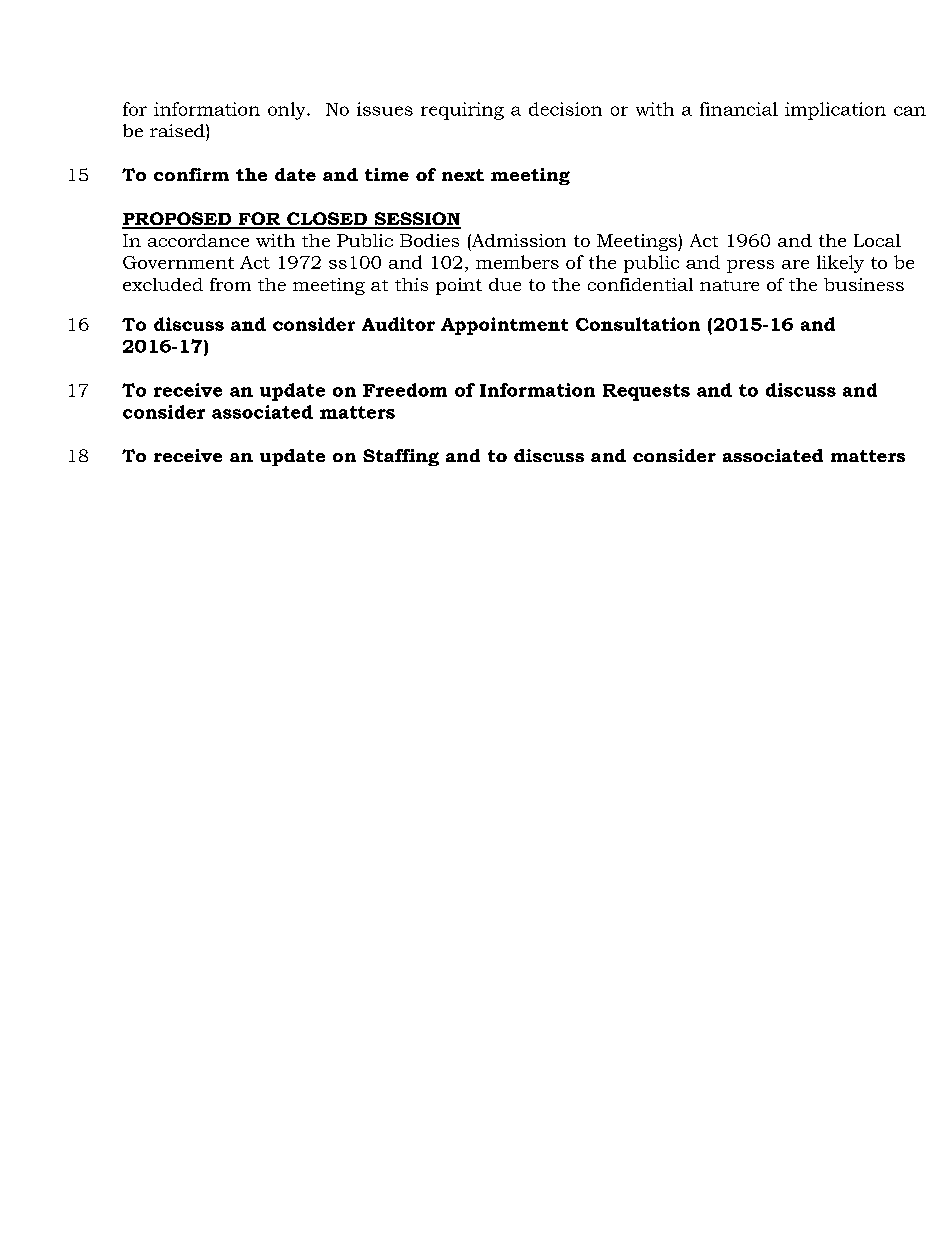 The image size is (952, 1233). I want to click on business, so click(864, 284).
